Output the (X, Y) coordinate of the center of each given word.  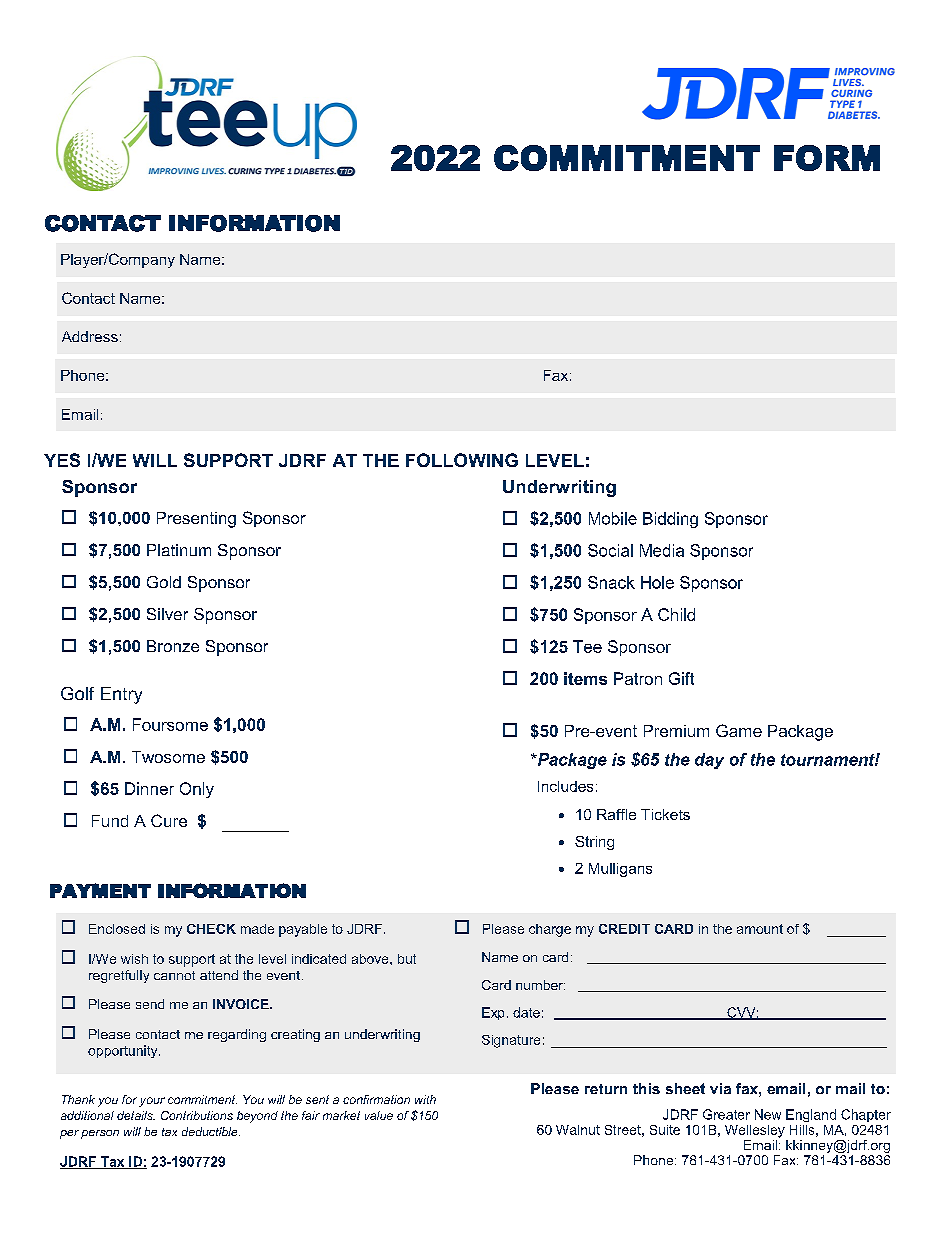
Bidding (670, 520)
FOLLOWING (462, 460)
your (152, 1102)
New (768, 1114)
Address (90, 336)
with (425, 1099)
